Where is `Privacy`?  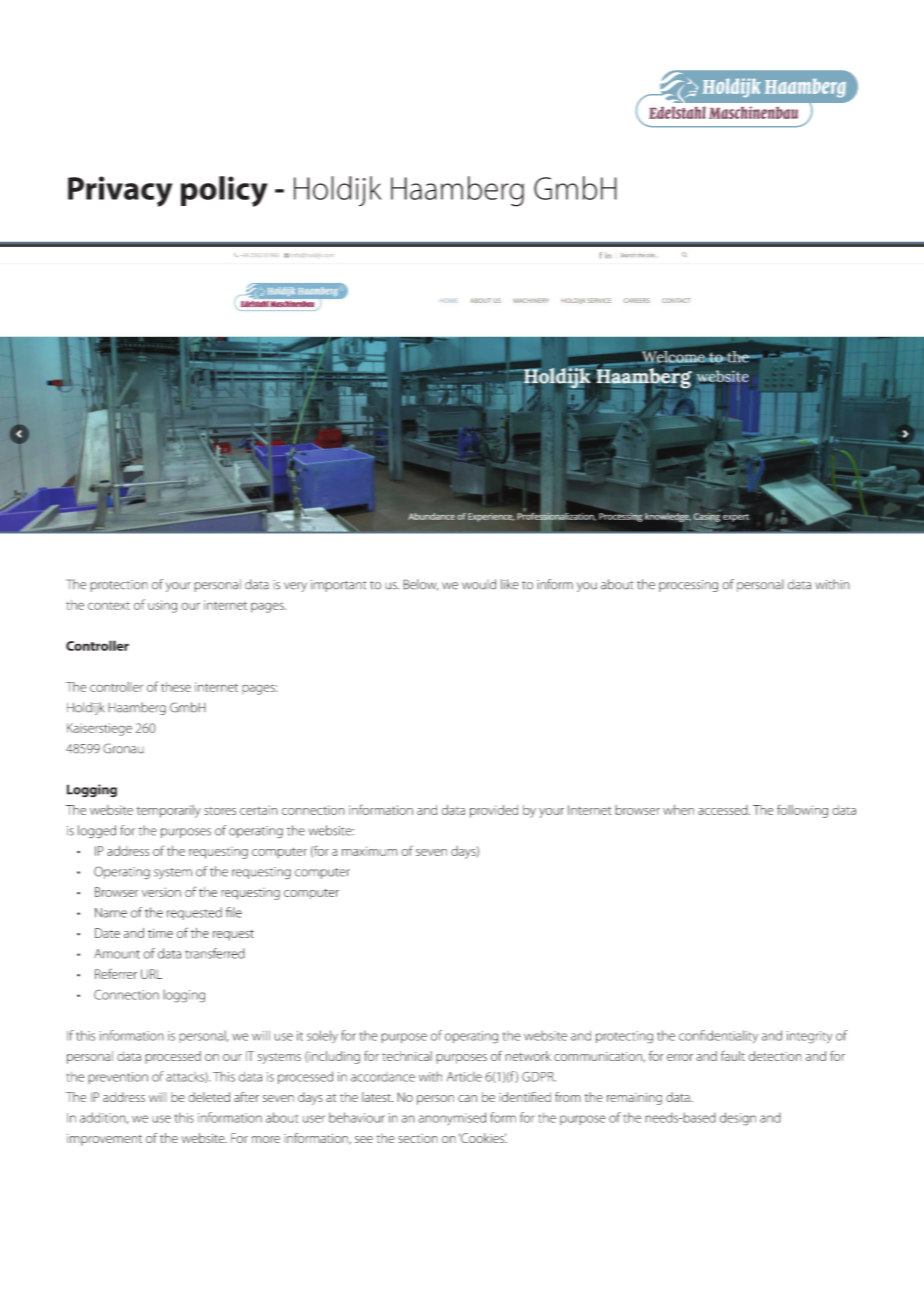 Privacy is located at coordinates (120, 191).
